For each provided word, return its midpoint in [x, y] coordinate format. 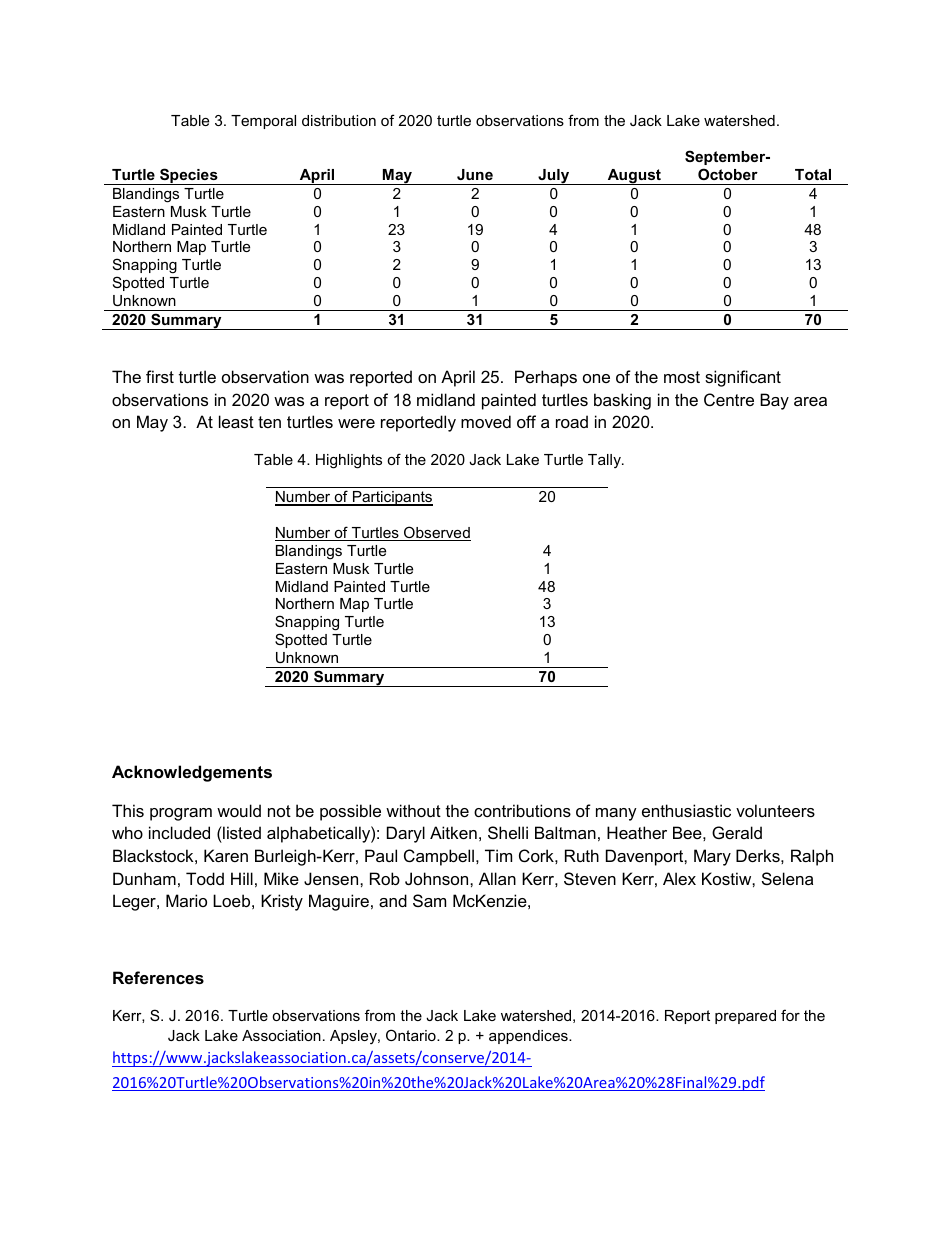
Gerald [737, 832]
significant [743, 378]
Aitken [453, 832]
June [475, 174]
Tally [605, 461]
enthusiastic [686, 810]
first [160, 376]
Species [189, 176]
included [179, 832]
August [634, 177]
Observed [436, 533]
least [236, 421]
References [158, 977]
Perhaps [546, 378]
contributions [522, 810]
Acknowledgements [192, 773]
